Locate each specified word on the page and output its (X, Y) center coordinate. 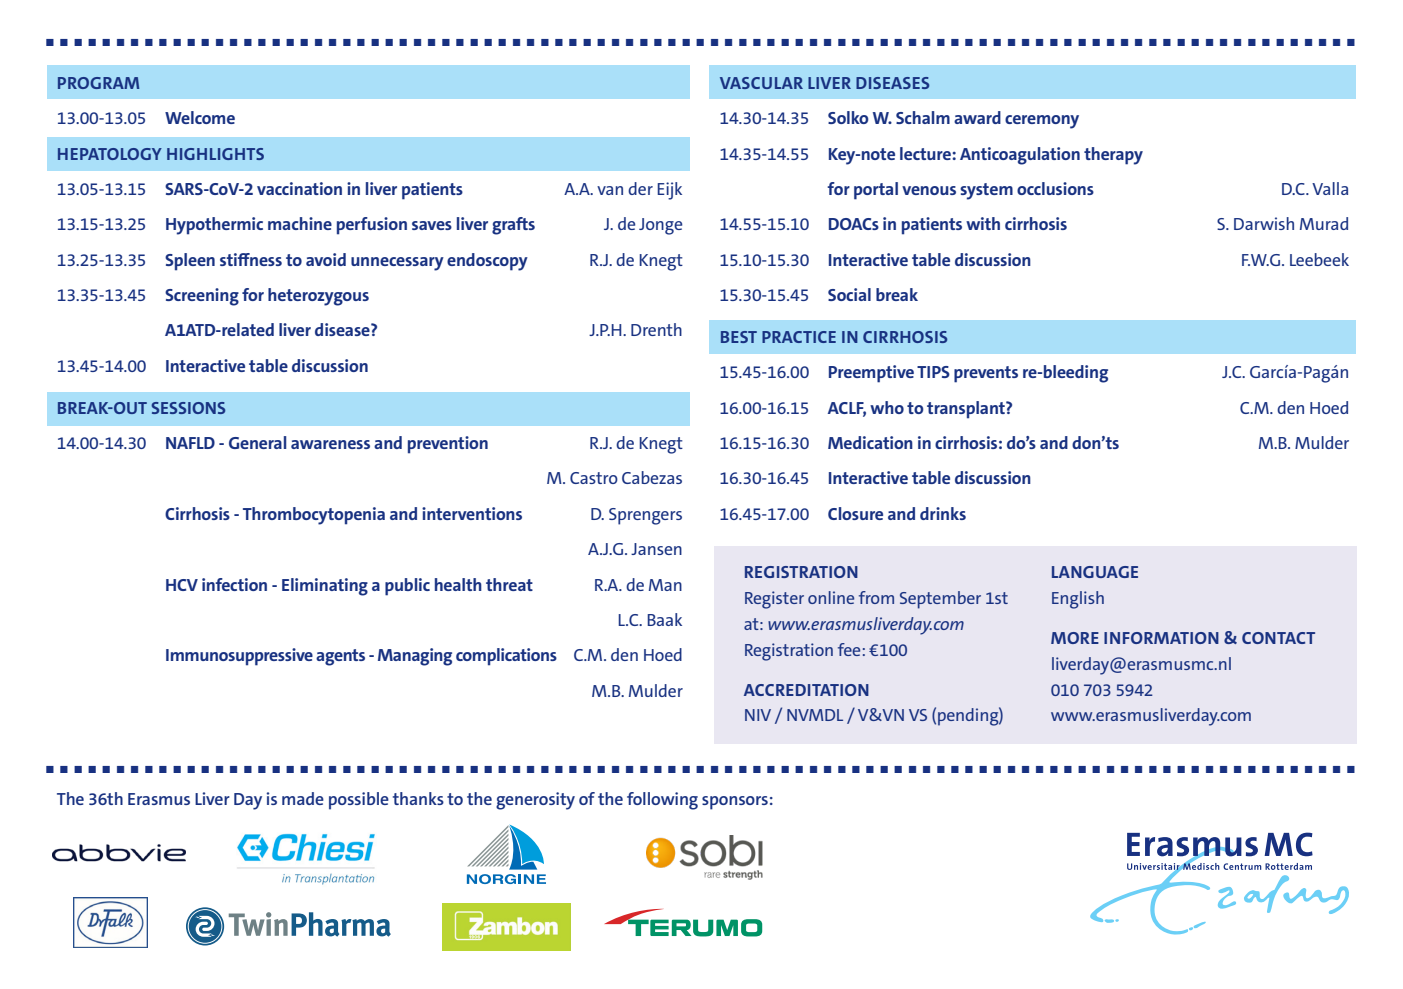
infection (234, 584)
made (303, 798)
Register (774, 600)
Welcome (200, 117)
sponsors (735, 803)
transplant (967, 410)
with (983, 223)
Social (849, 294)
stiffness (251, 259)
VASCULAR (761, 83)
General (257, 442)
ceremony (1042, 122)
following (662, 801)
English (1078, 600)
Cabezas (652, 477)
